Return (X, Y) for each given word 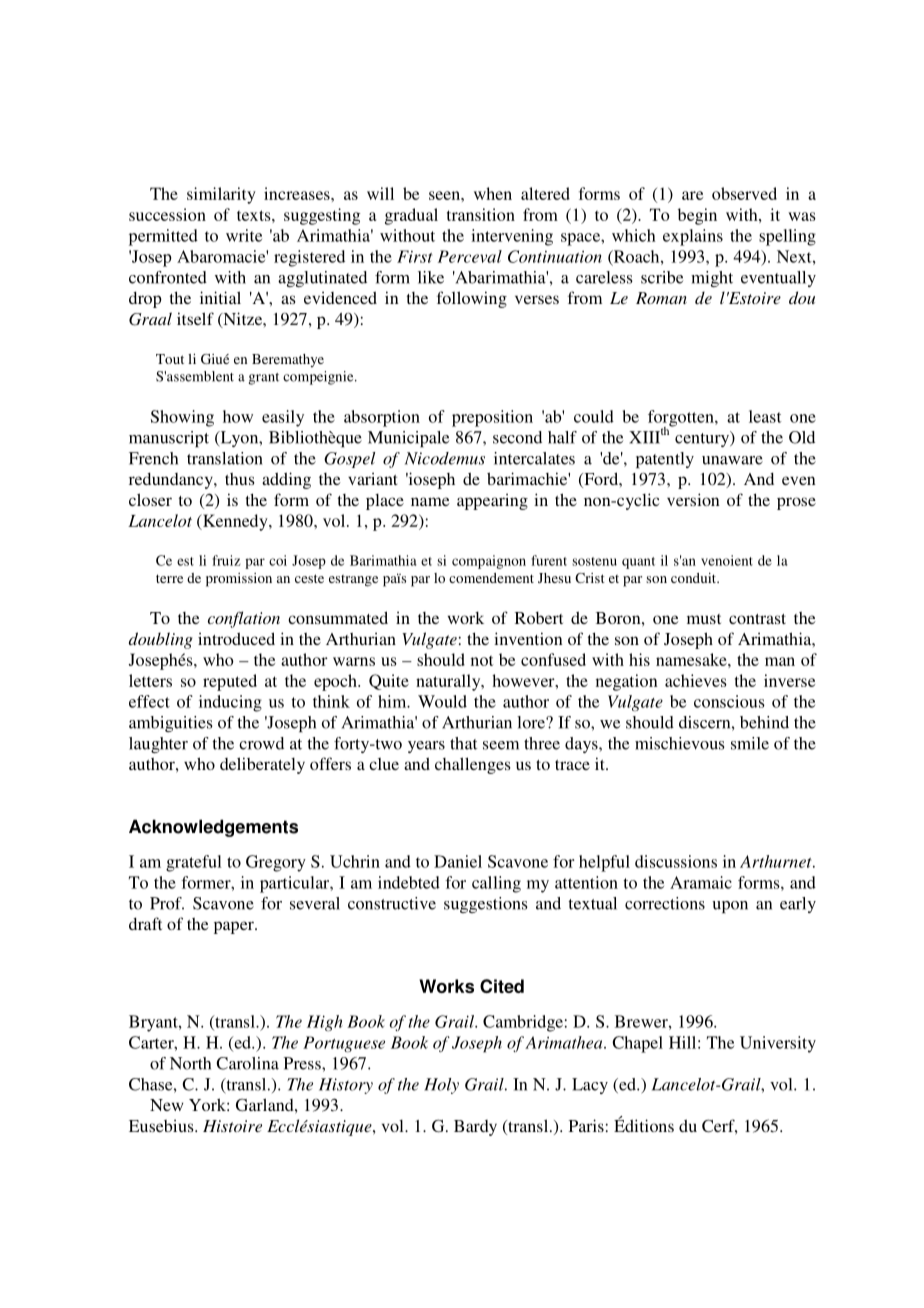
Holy (441, 1086)
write (244, 235)
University (778, 1044)
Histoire (232, 1126)
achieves (696, 680)
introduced (236, 638)
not (482, 661)
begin (697, 216)
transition (481, 214)
